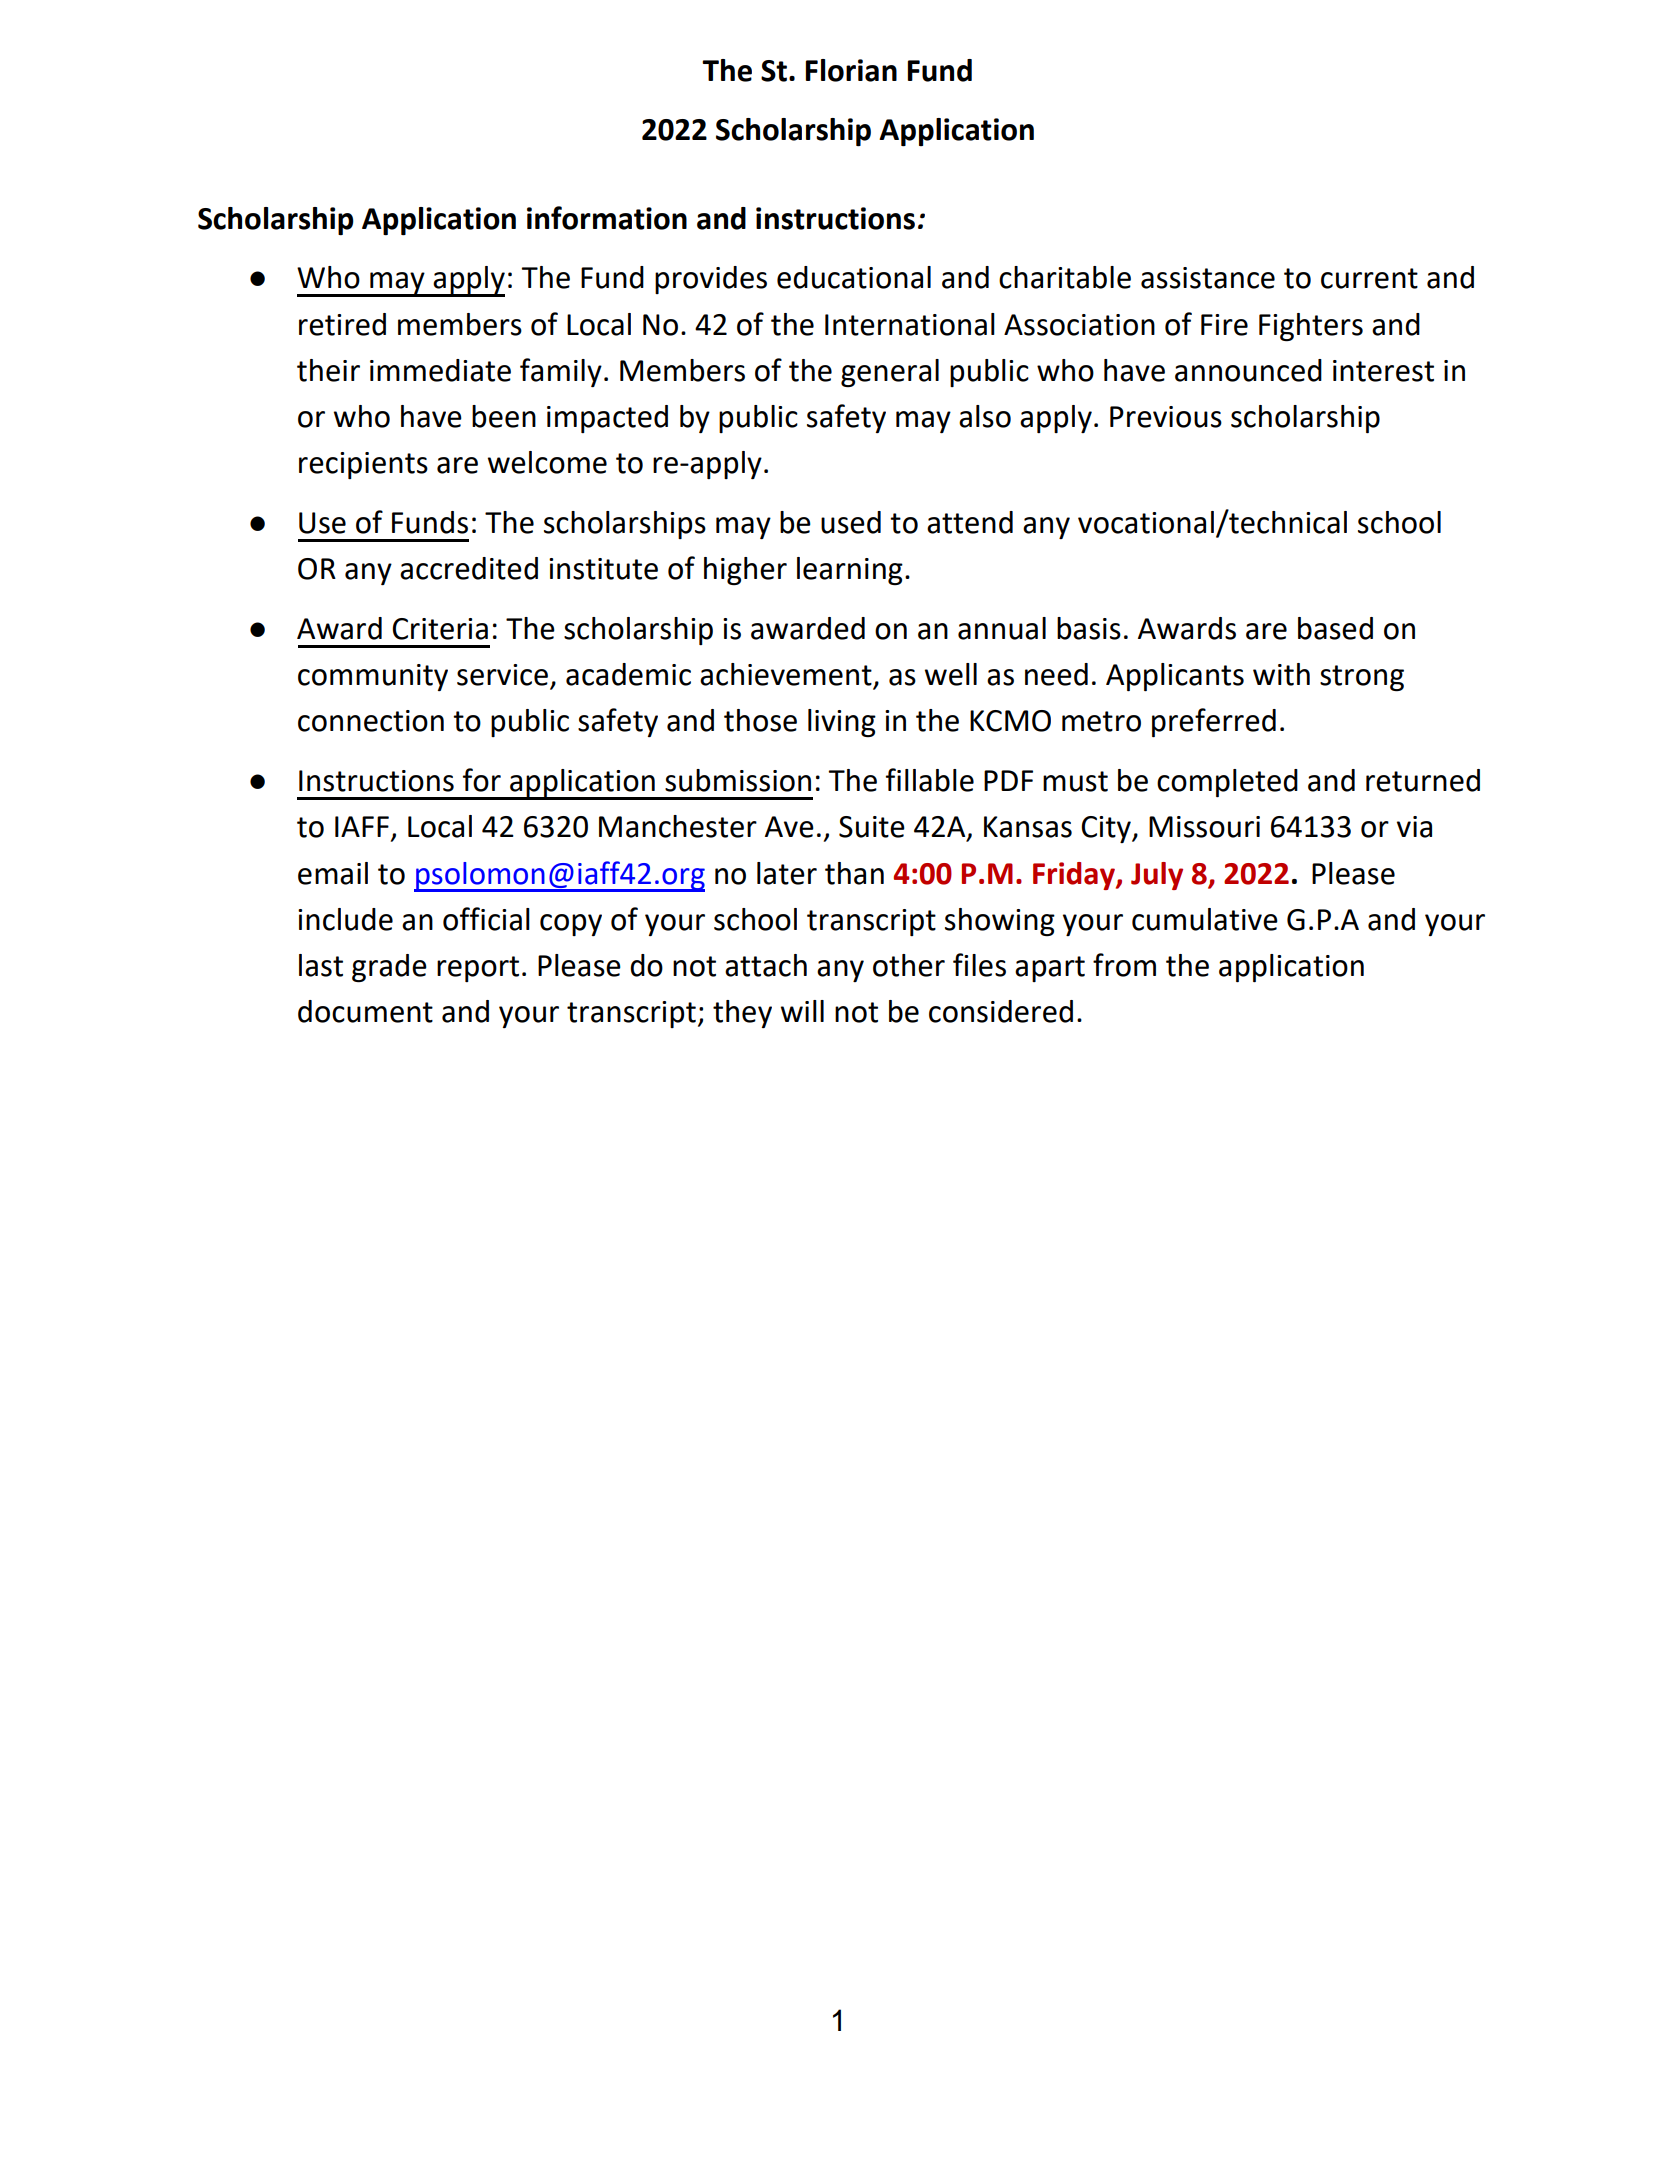 Image resolution: width=1677 pixels, height=2170 pixels. Describe the element at coordinates (607, 218) in the screenshot. I see `information` at that location.
